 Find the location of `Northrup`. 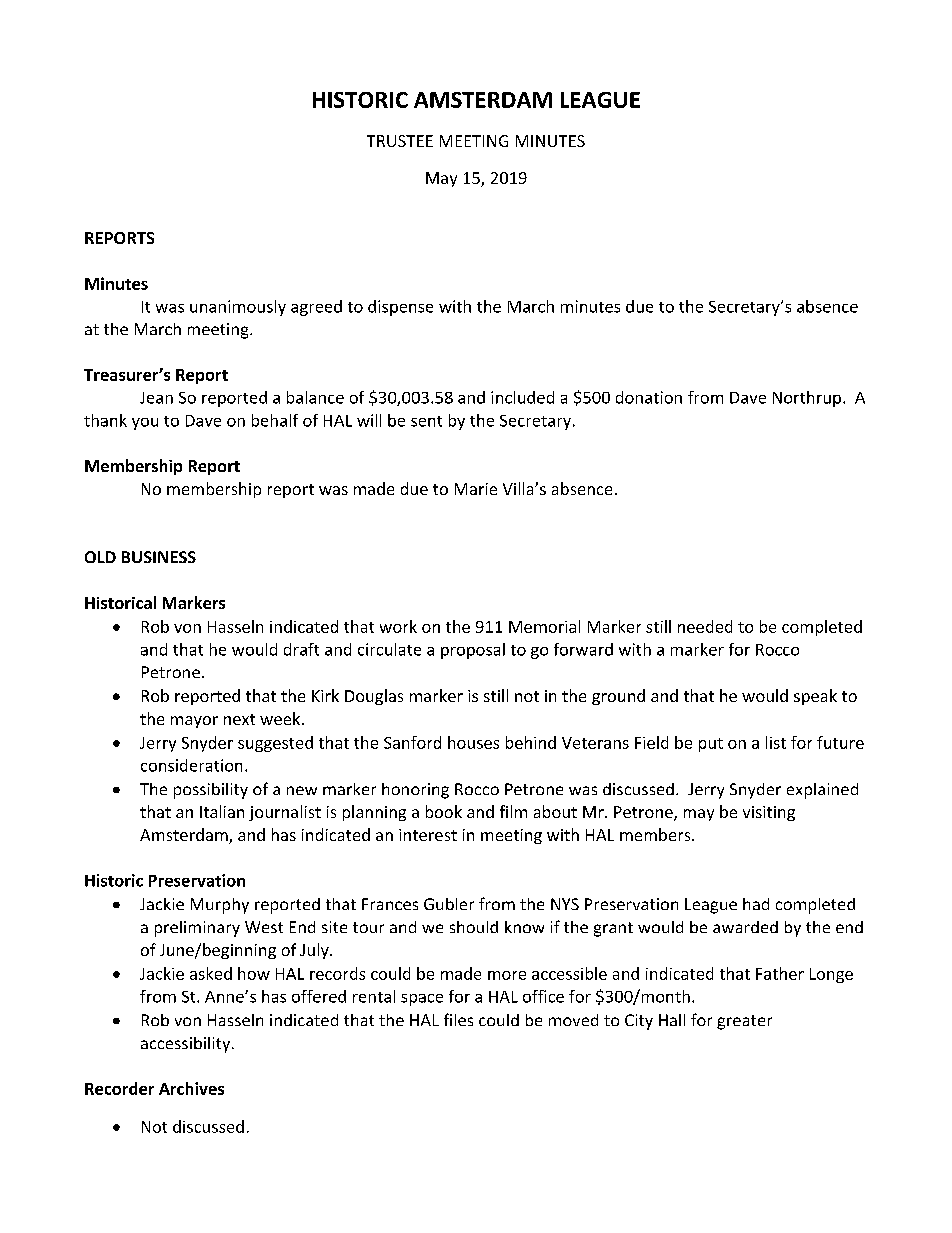

Northrup is located at coordinates (807, 399).
